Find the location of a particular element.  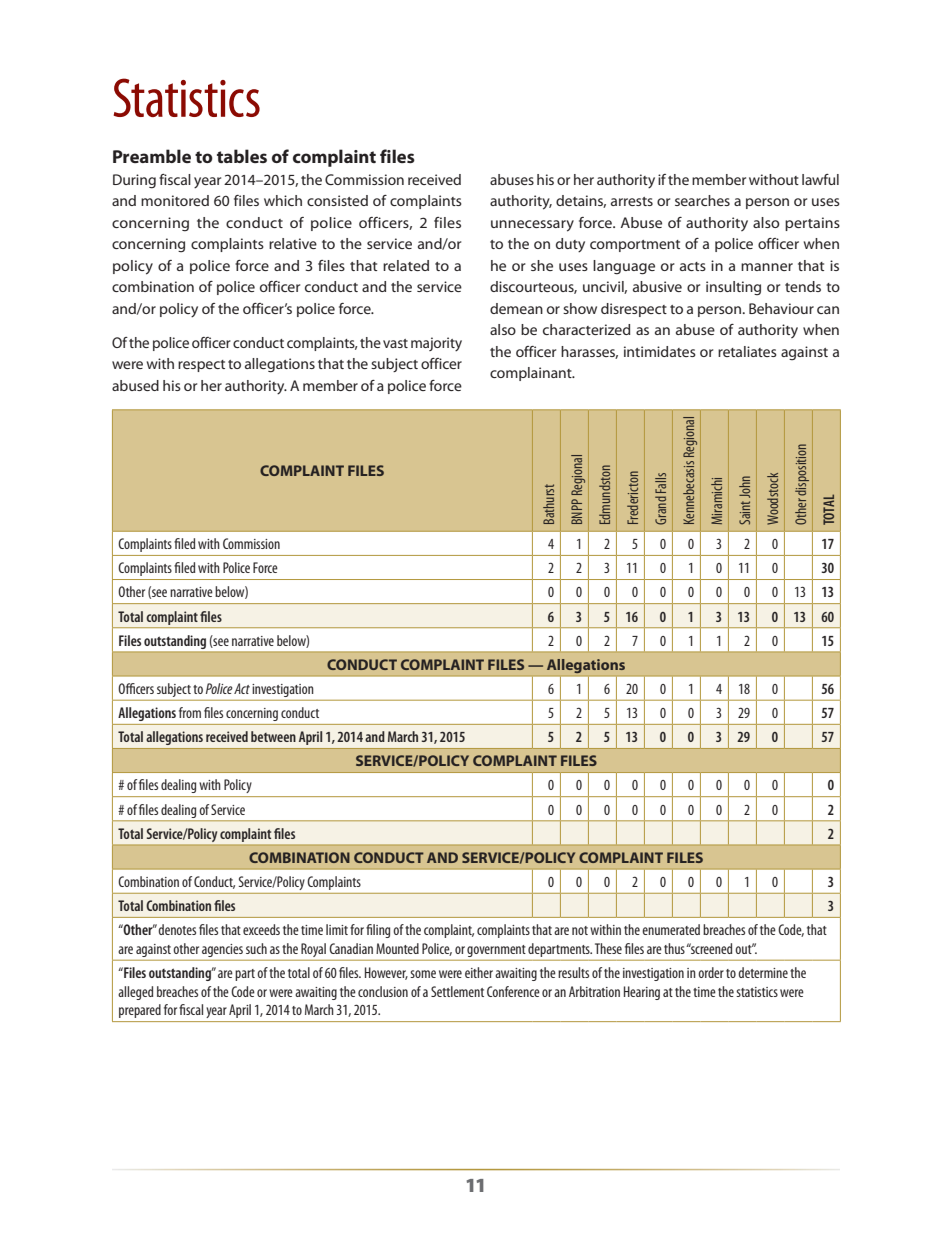

vast is located at coordinates (395, 343).
